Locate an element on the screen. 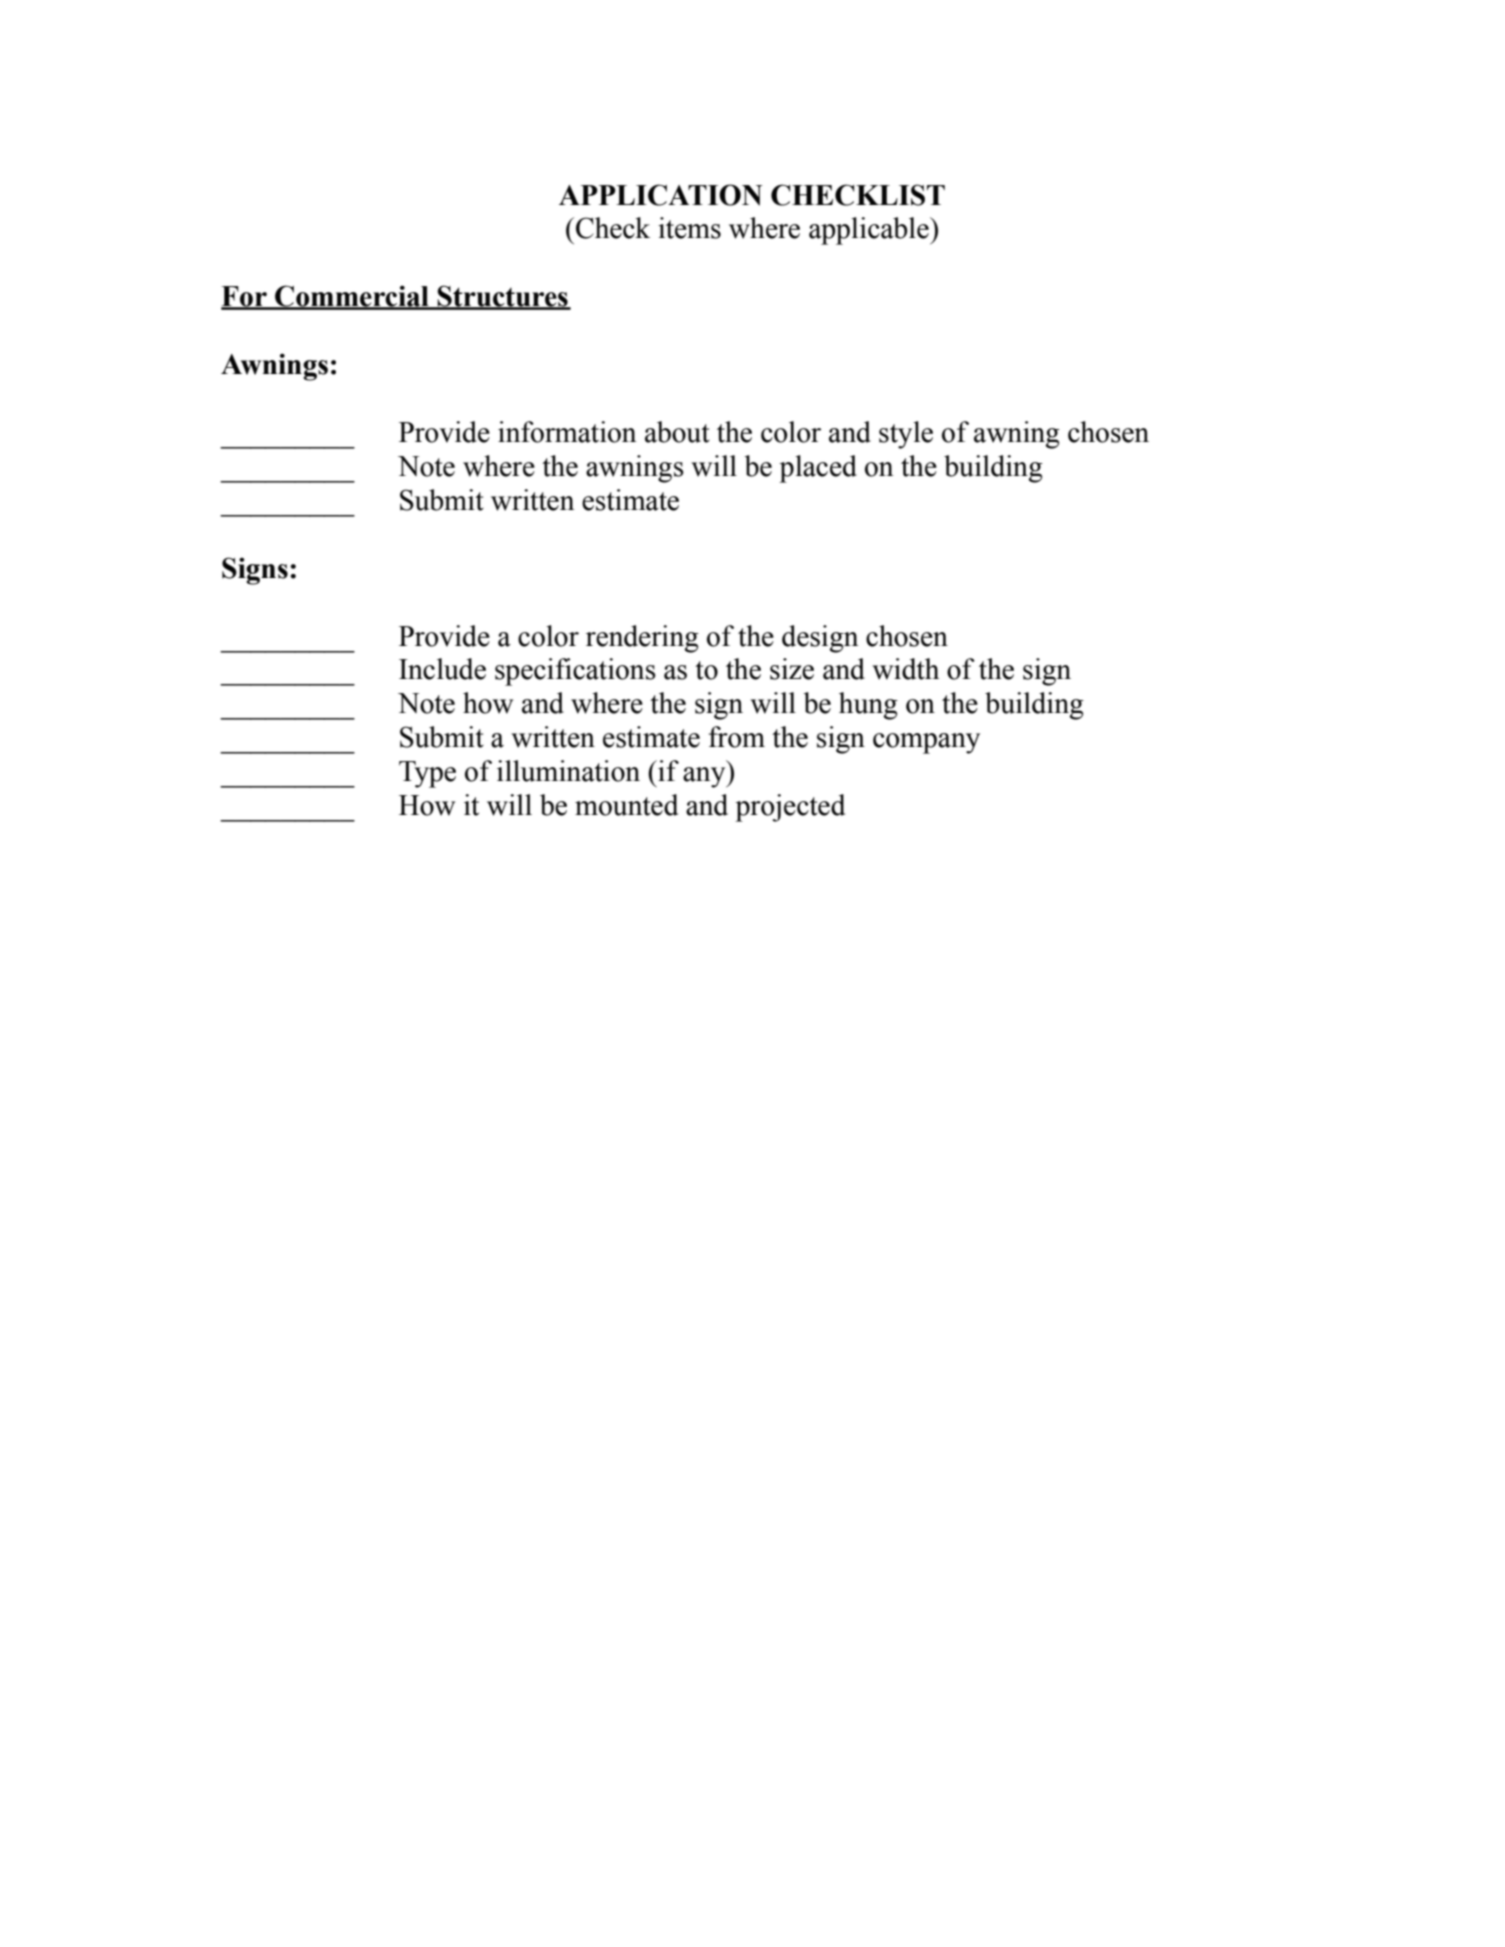 The image size is (1505, 1947). rendering is located at coordinates (642, 639).
